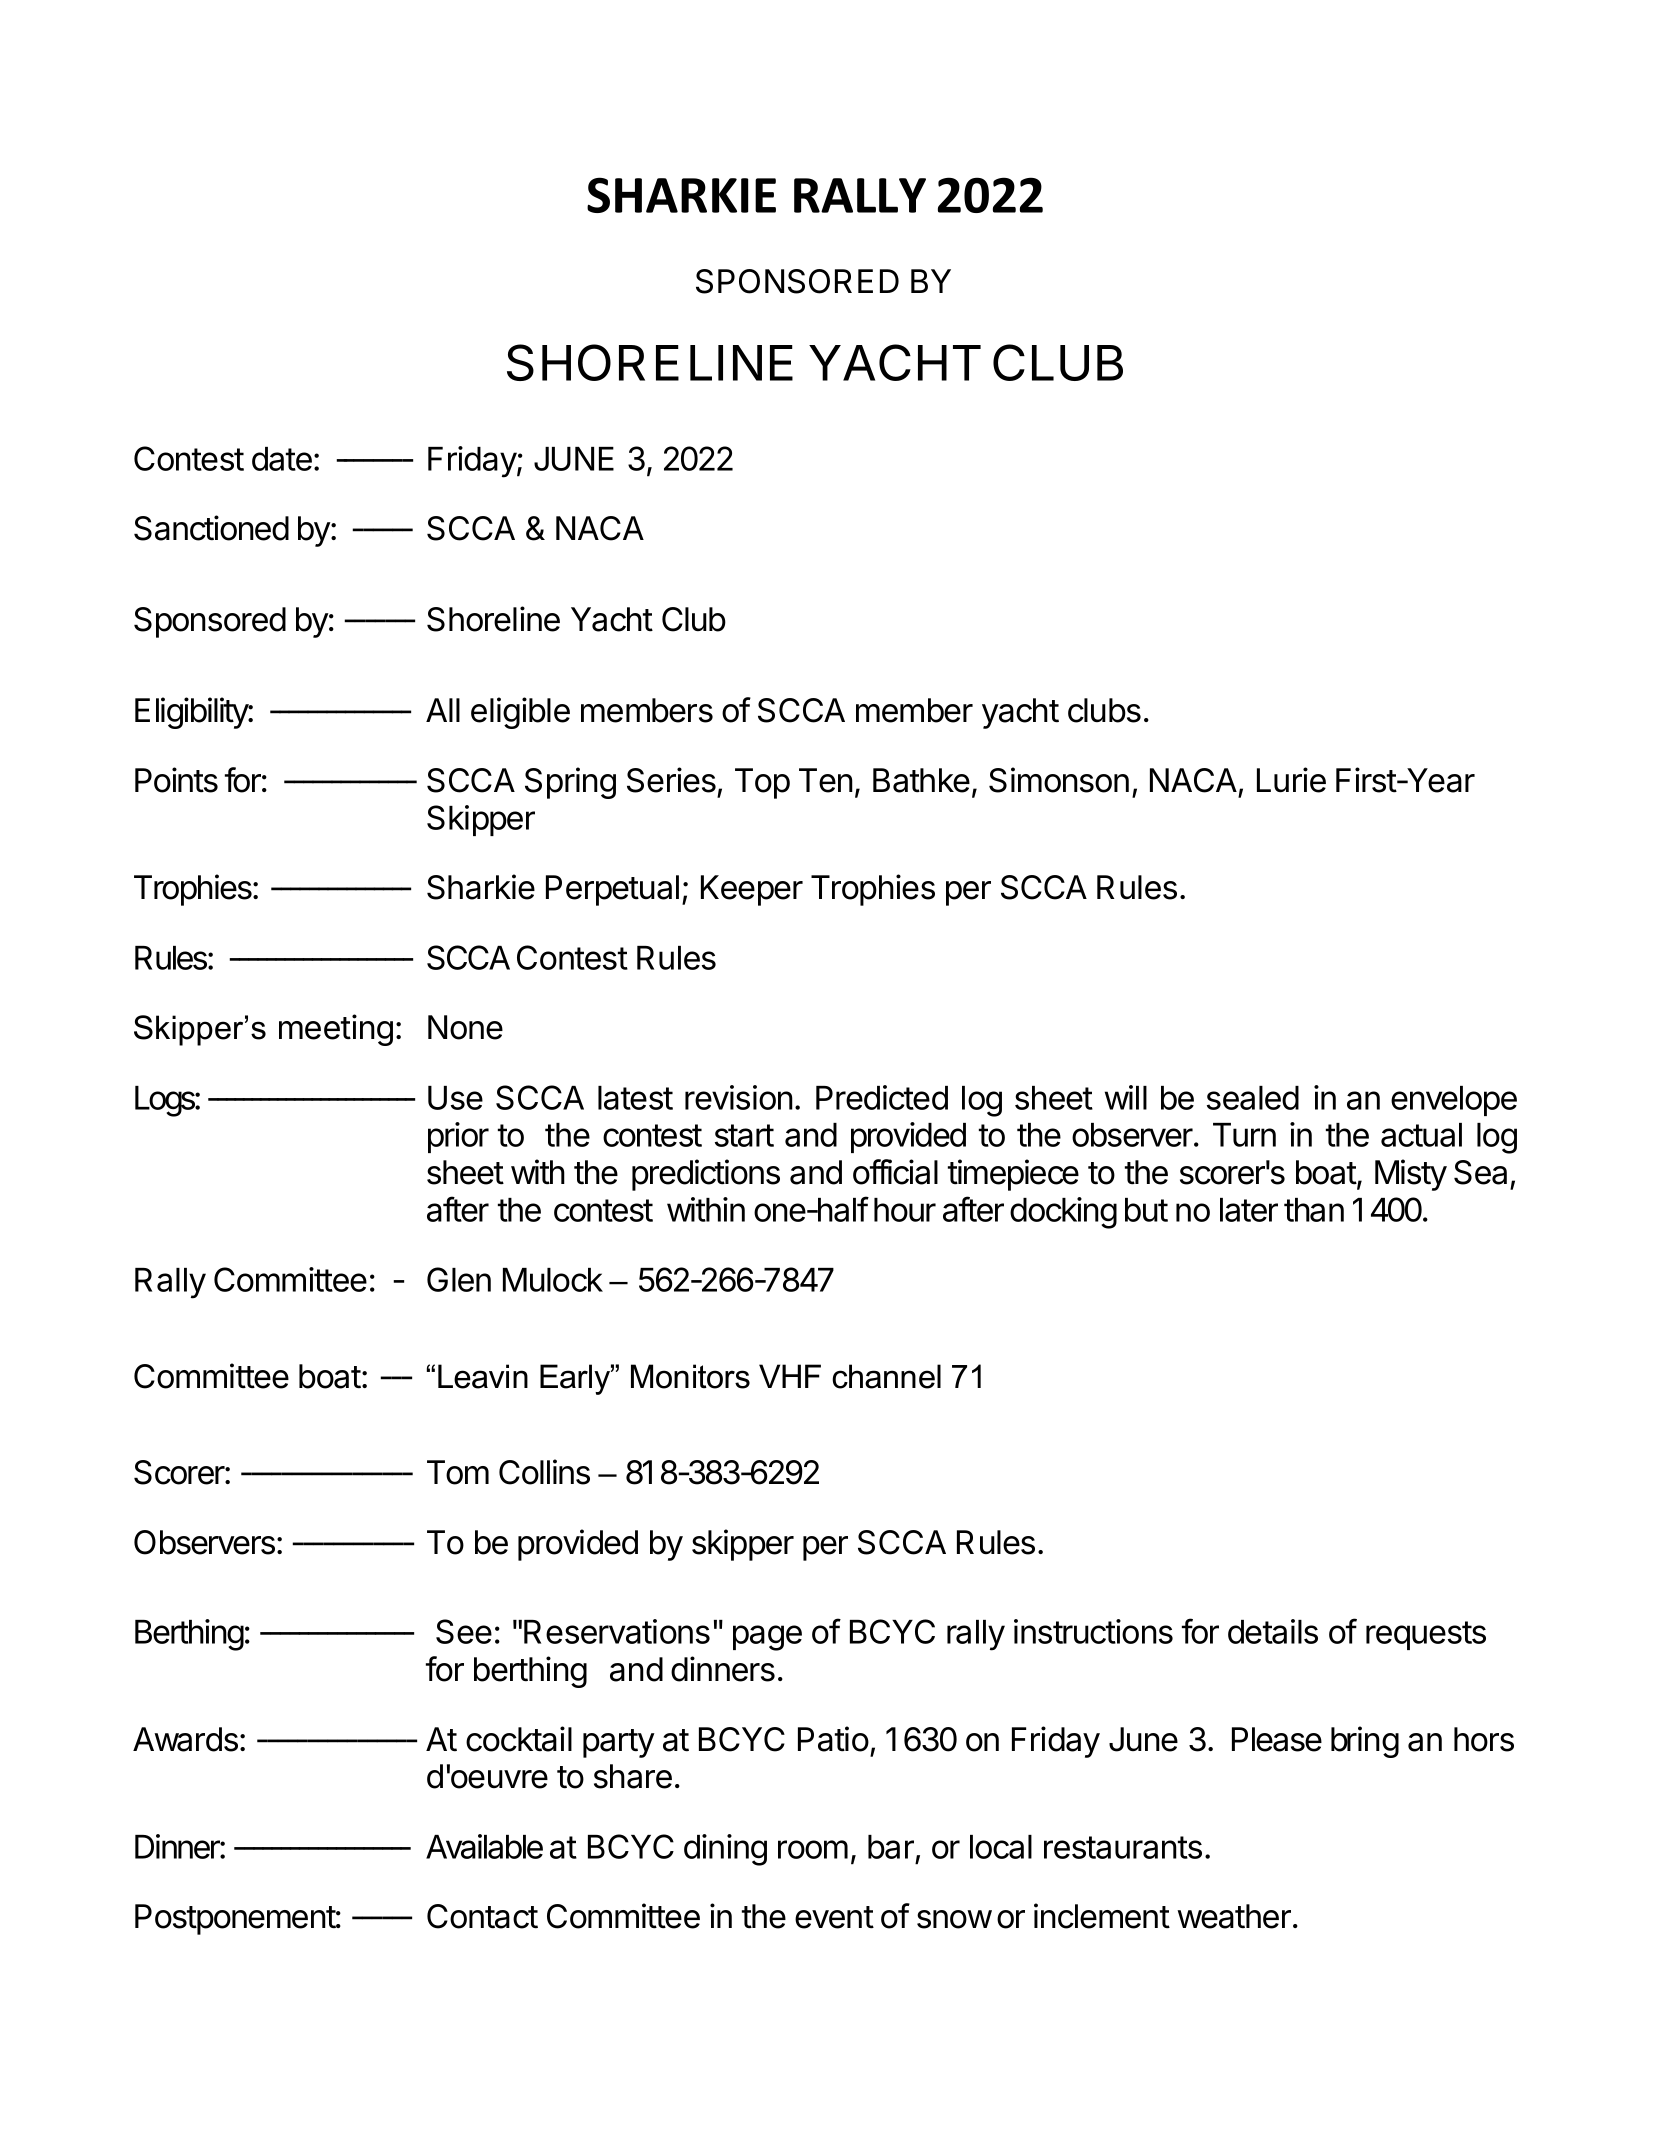  What do you see at coordinates (895, 1172) in the screenshot?
I see `official` at bounding box center [895, 1172].
